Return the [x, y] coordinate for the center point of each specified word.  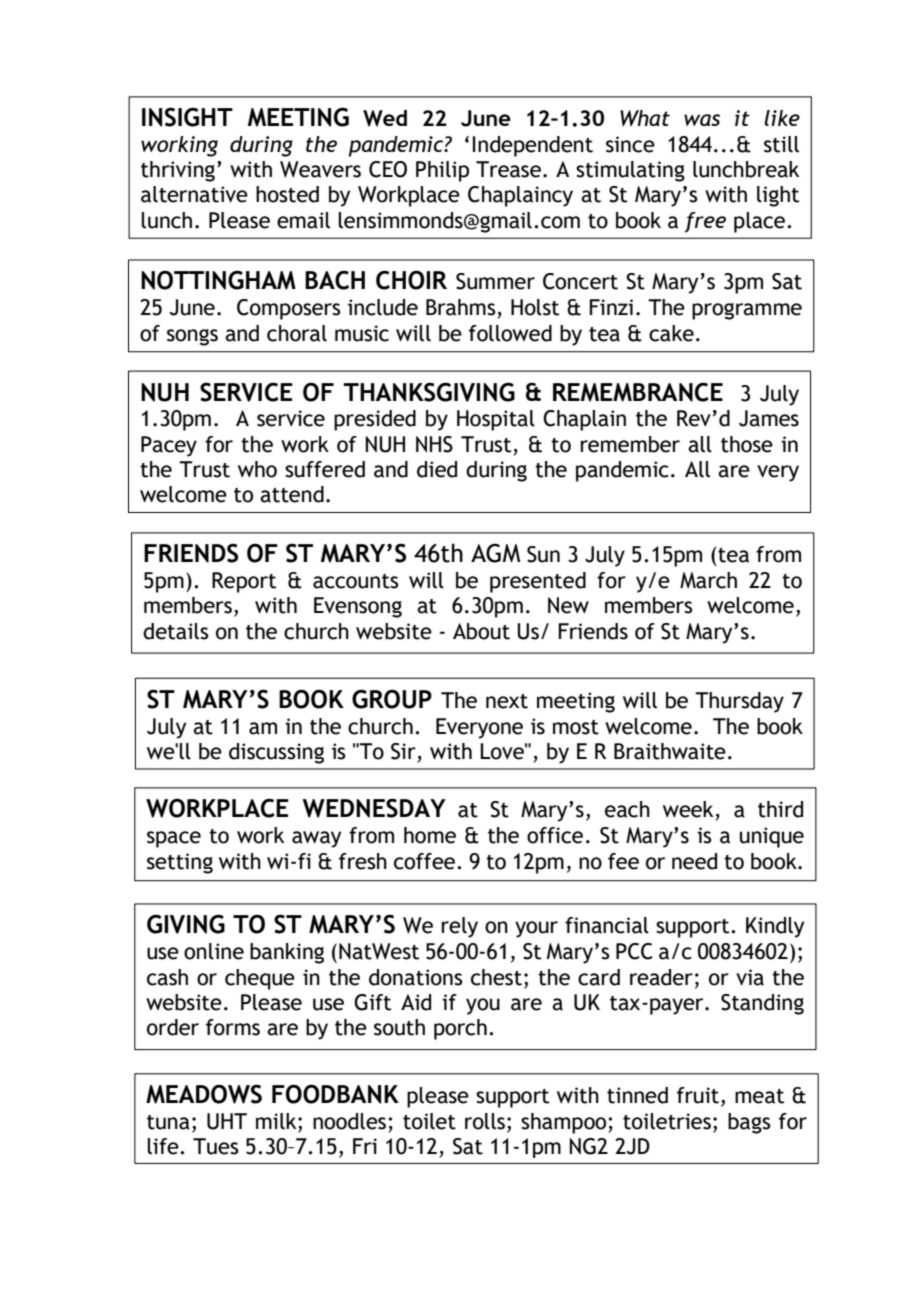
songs [192, 337]
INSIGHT [187, 117]
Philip [442, 171]
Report [244, 582]
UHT [227, 1121]
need [694, 861]
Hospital [496, 420]
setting [180, 863]
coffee [424, 861]
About [481, 631]
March [708, 580]
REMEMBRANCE [638, 392]
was [702, 120]
